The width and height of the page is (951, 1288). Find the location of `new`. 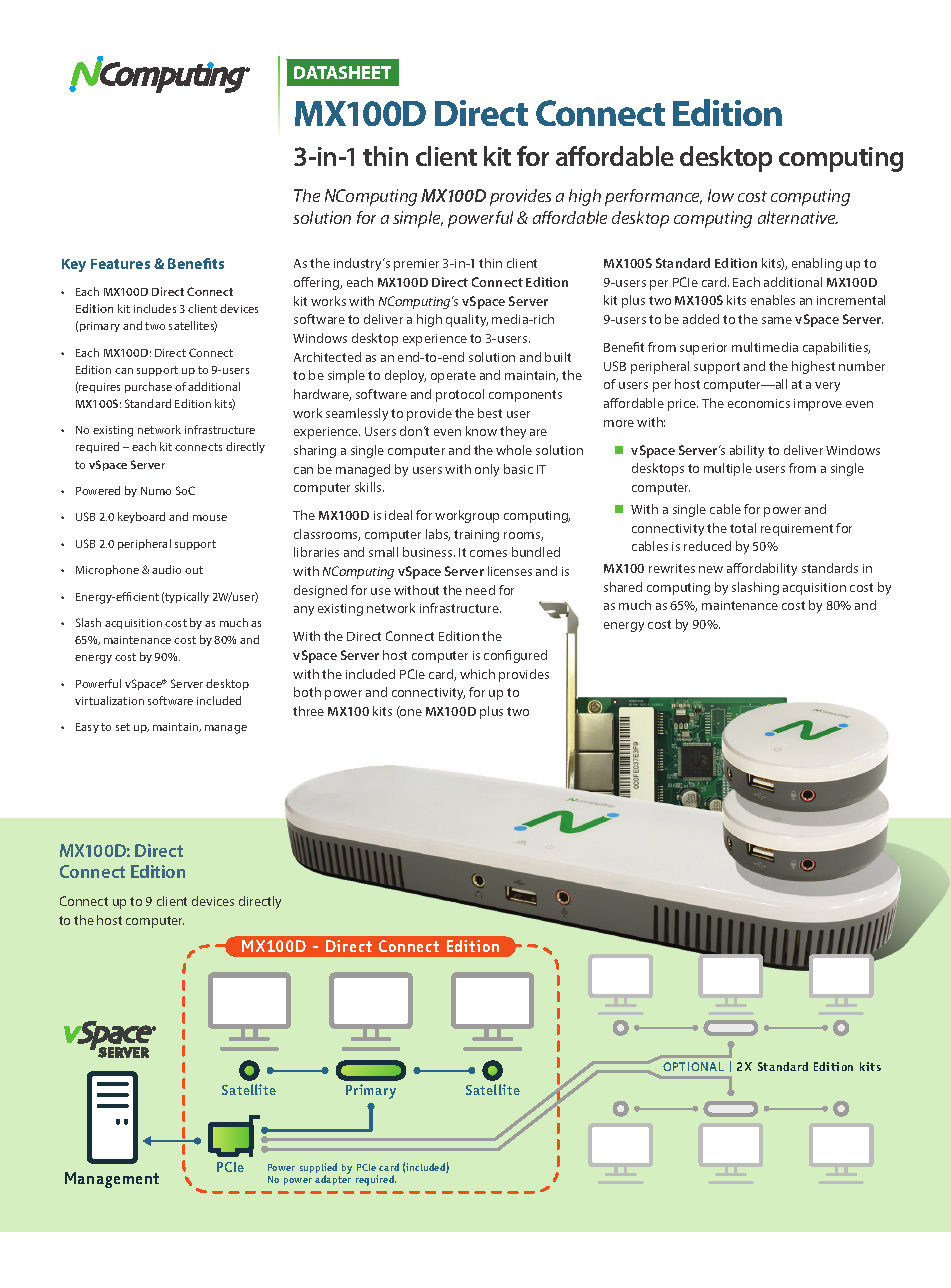

new is located at coordinates (711, 569).
